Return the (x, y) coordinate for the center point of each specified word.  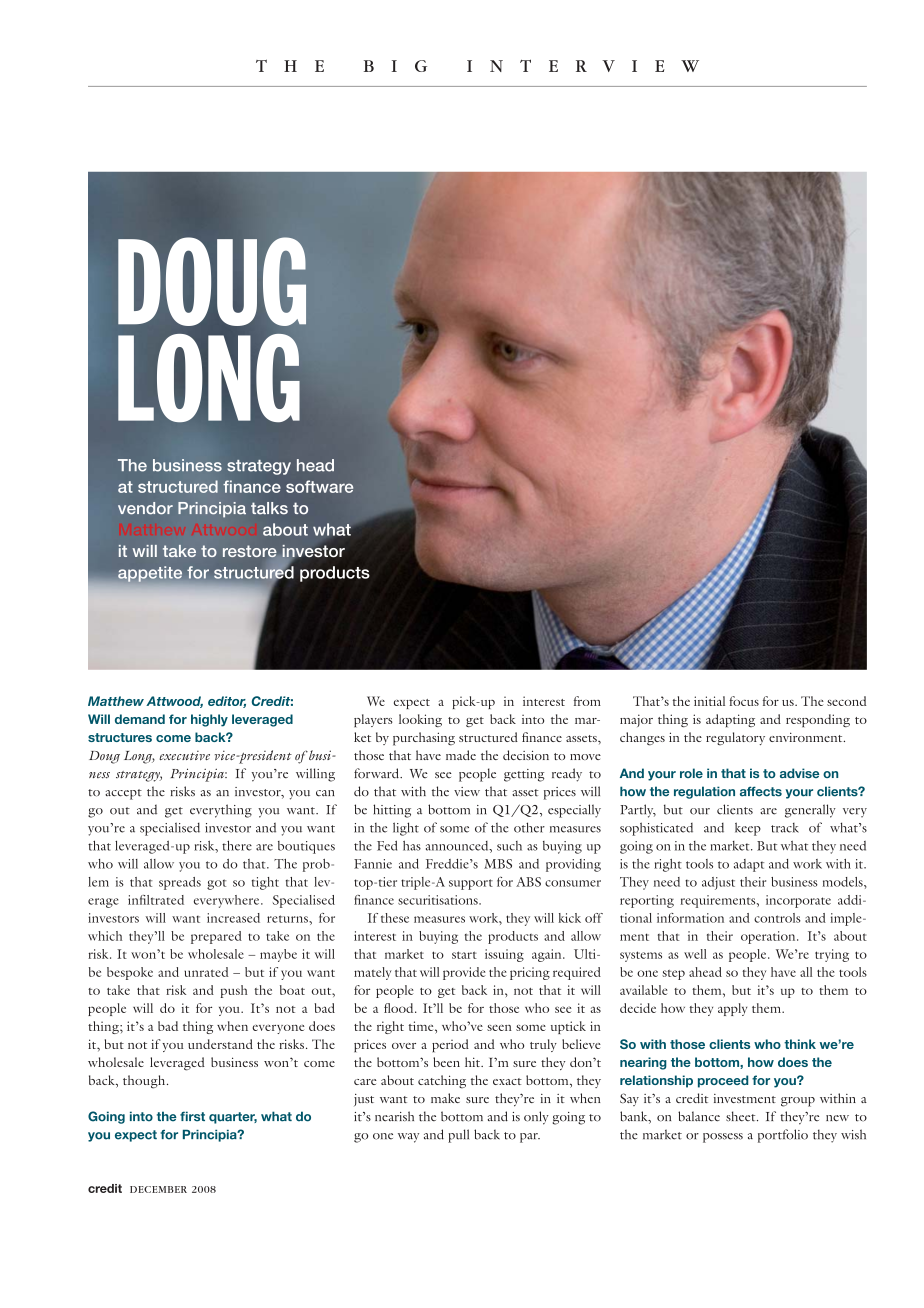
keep (748, 829)
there (237, 845)
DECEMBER (158, 1189)
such (509, 846)
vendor (145, 508)
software (320, 486)
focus (744, 701)
